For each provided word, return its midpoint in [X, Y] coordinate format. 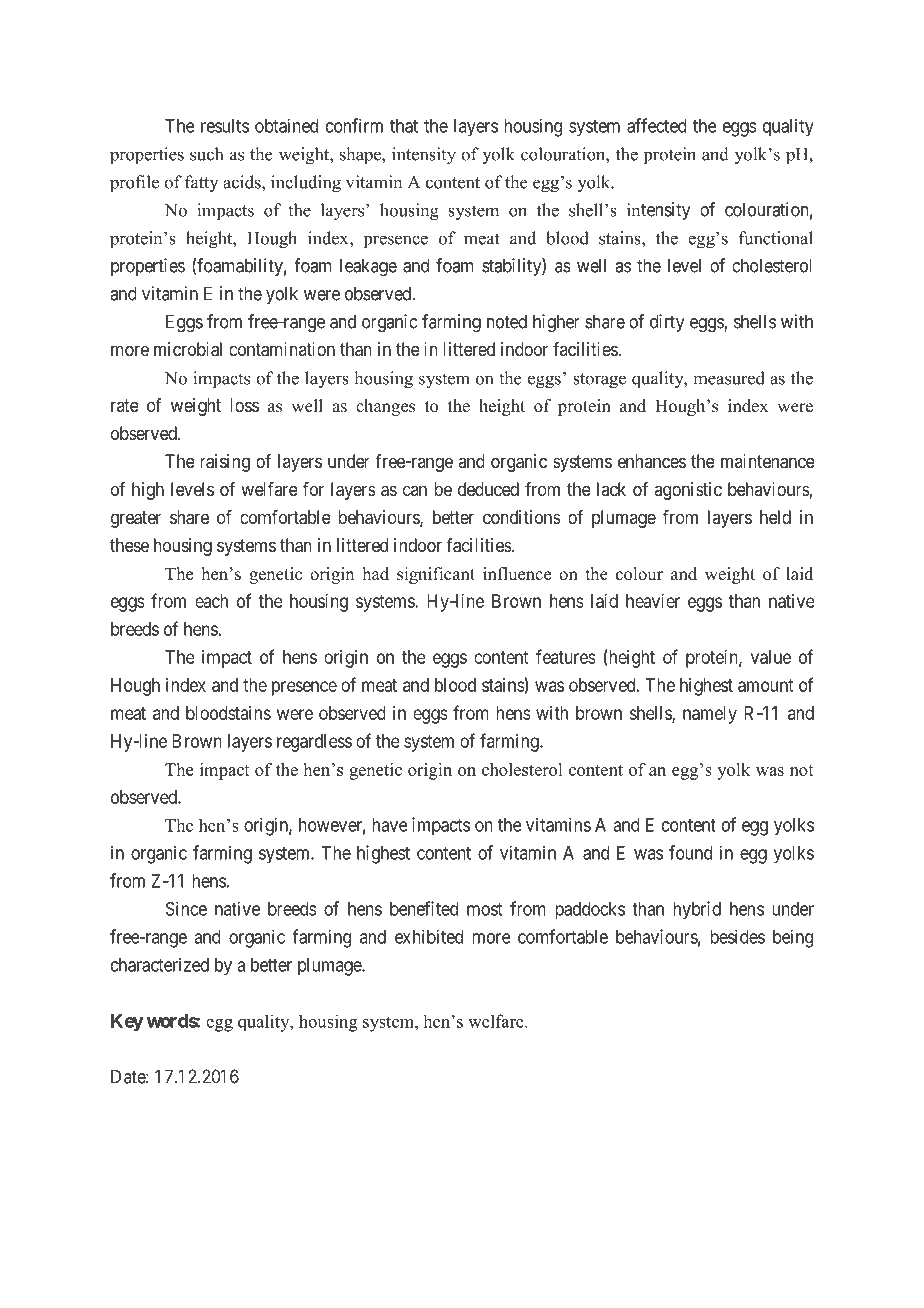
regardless [314, 743]
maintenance [768, 461]
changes [385, 407]
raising [225, 463]
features [566, 656]
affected [657, 125]
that [404, 126]
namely [710, 715]
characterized [160, 964]
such [206, 154]
